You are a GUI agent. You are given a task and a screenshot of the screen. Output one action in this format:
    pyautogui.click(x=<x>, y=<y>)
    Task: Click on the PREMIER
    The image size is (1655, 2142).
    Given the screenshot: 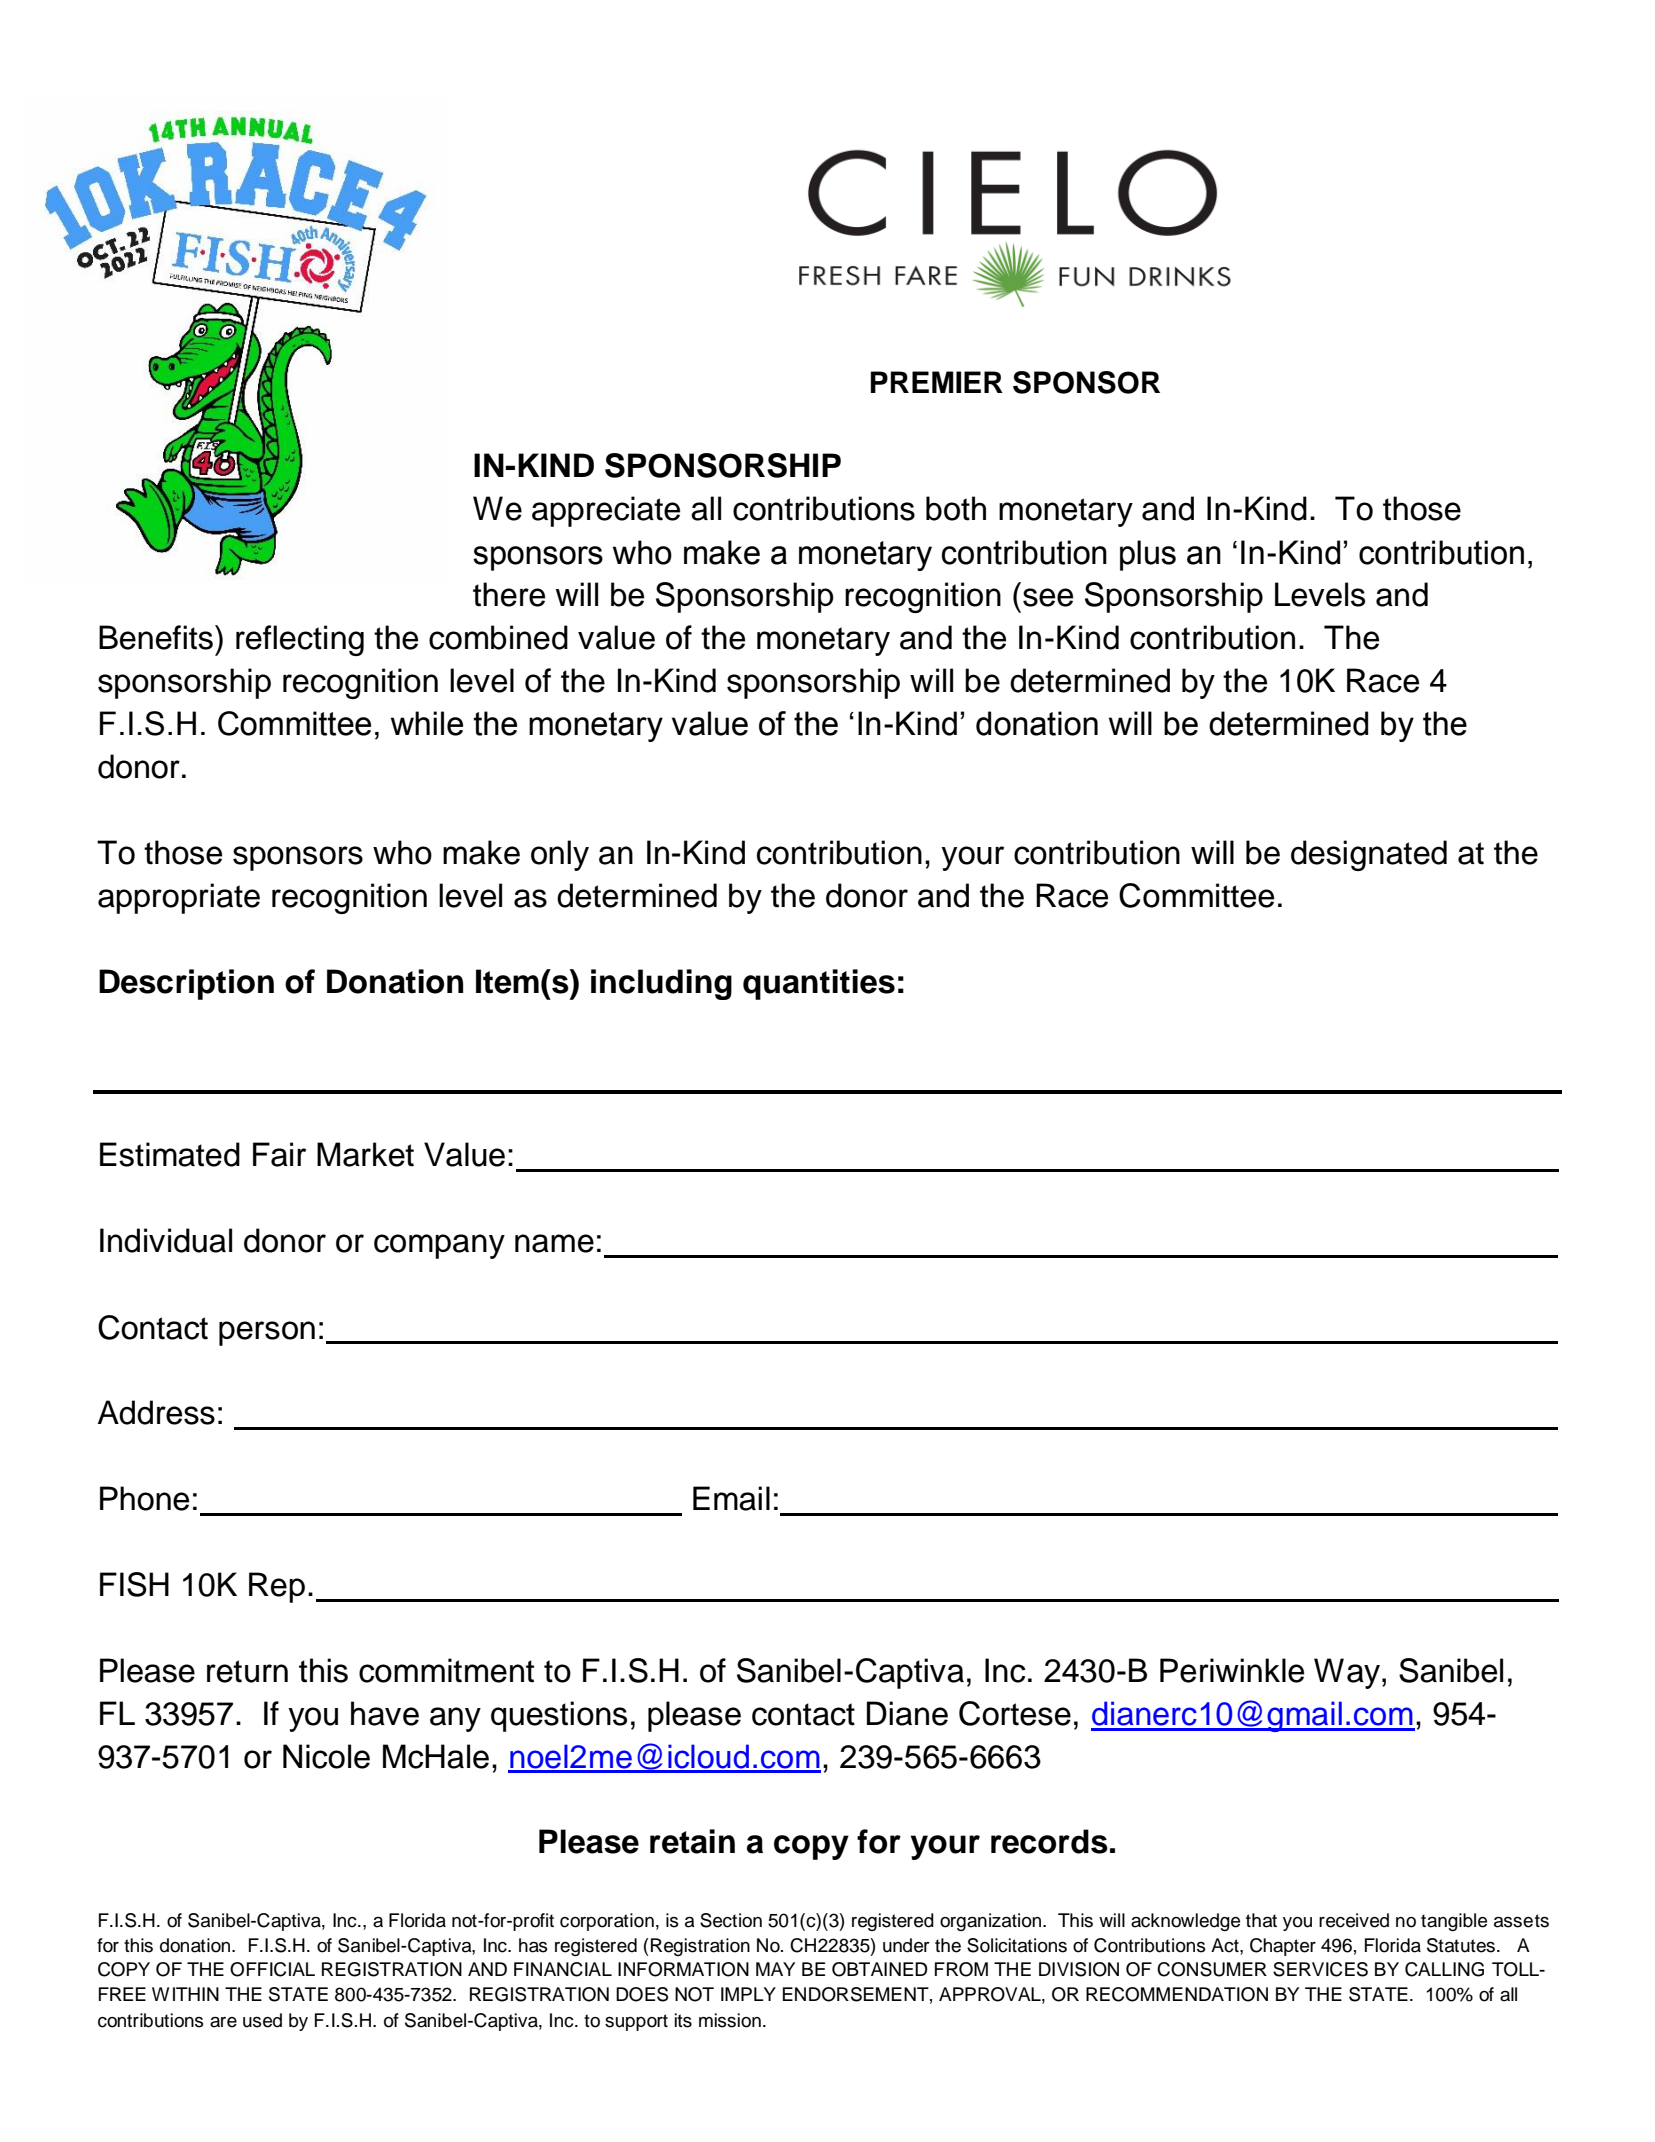 What is the action you would take?
    pyautogui.click(x=937, y=382)
